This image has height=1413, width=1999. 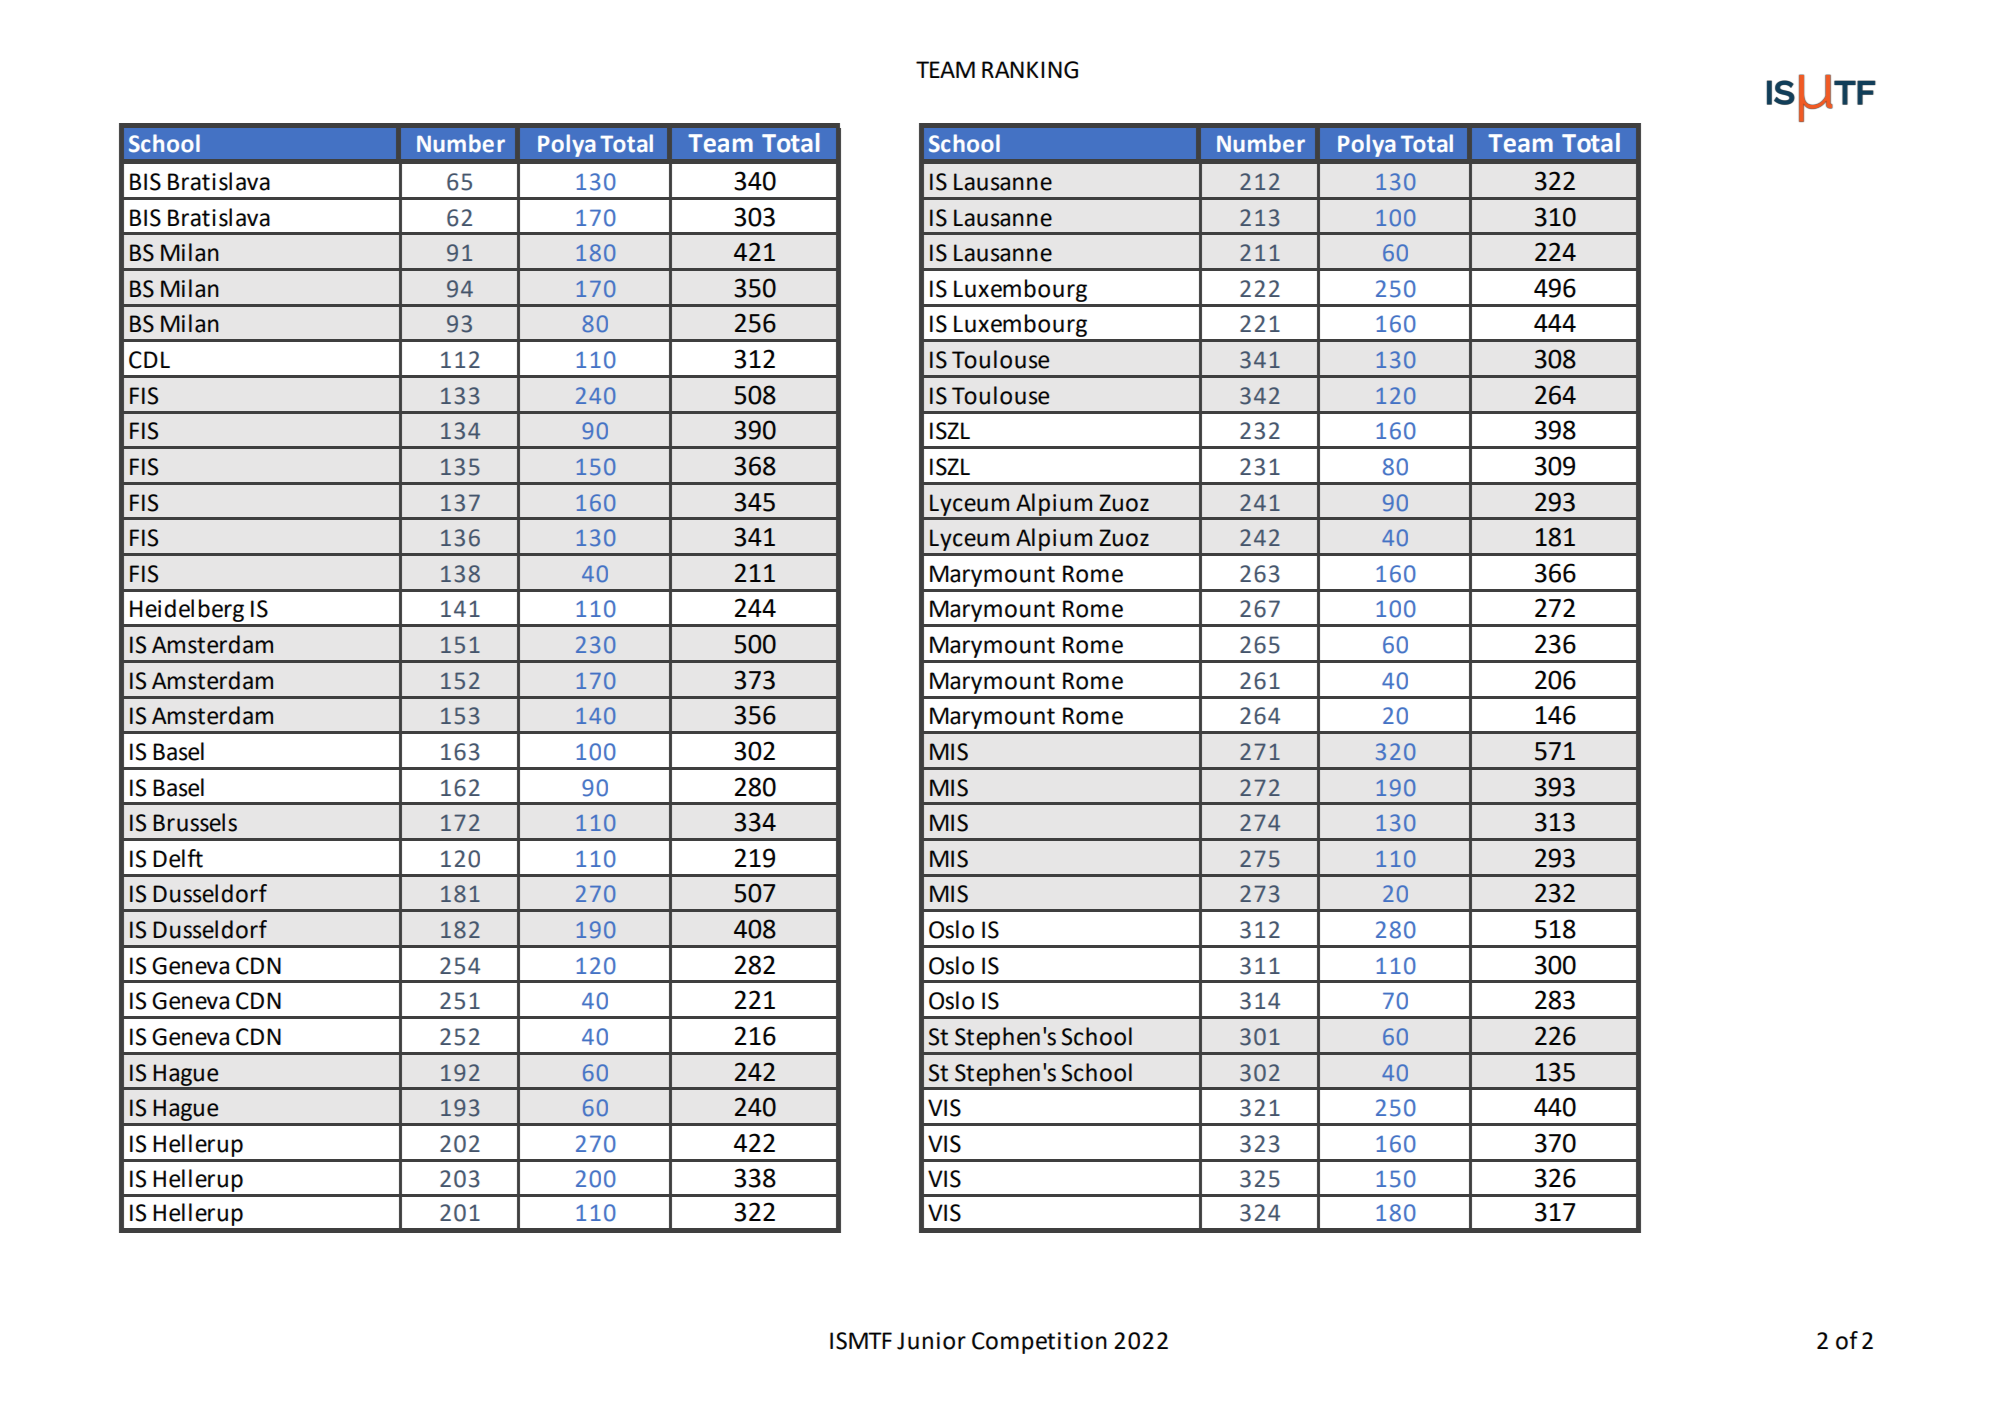 What do you see at coordinates (1039, 1343) in the image?
I see `Competition` at bounding box center [1039, 1343].
